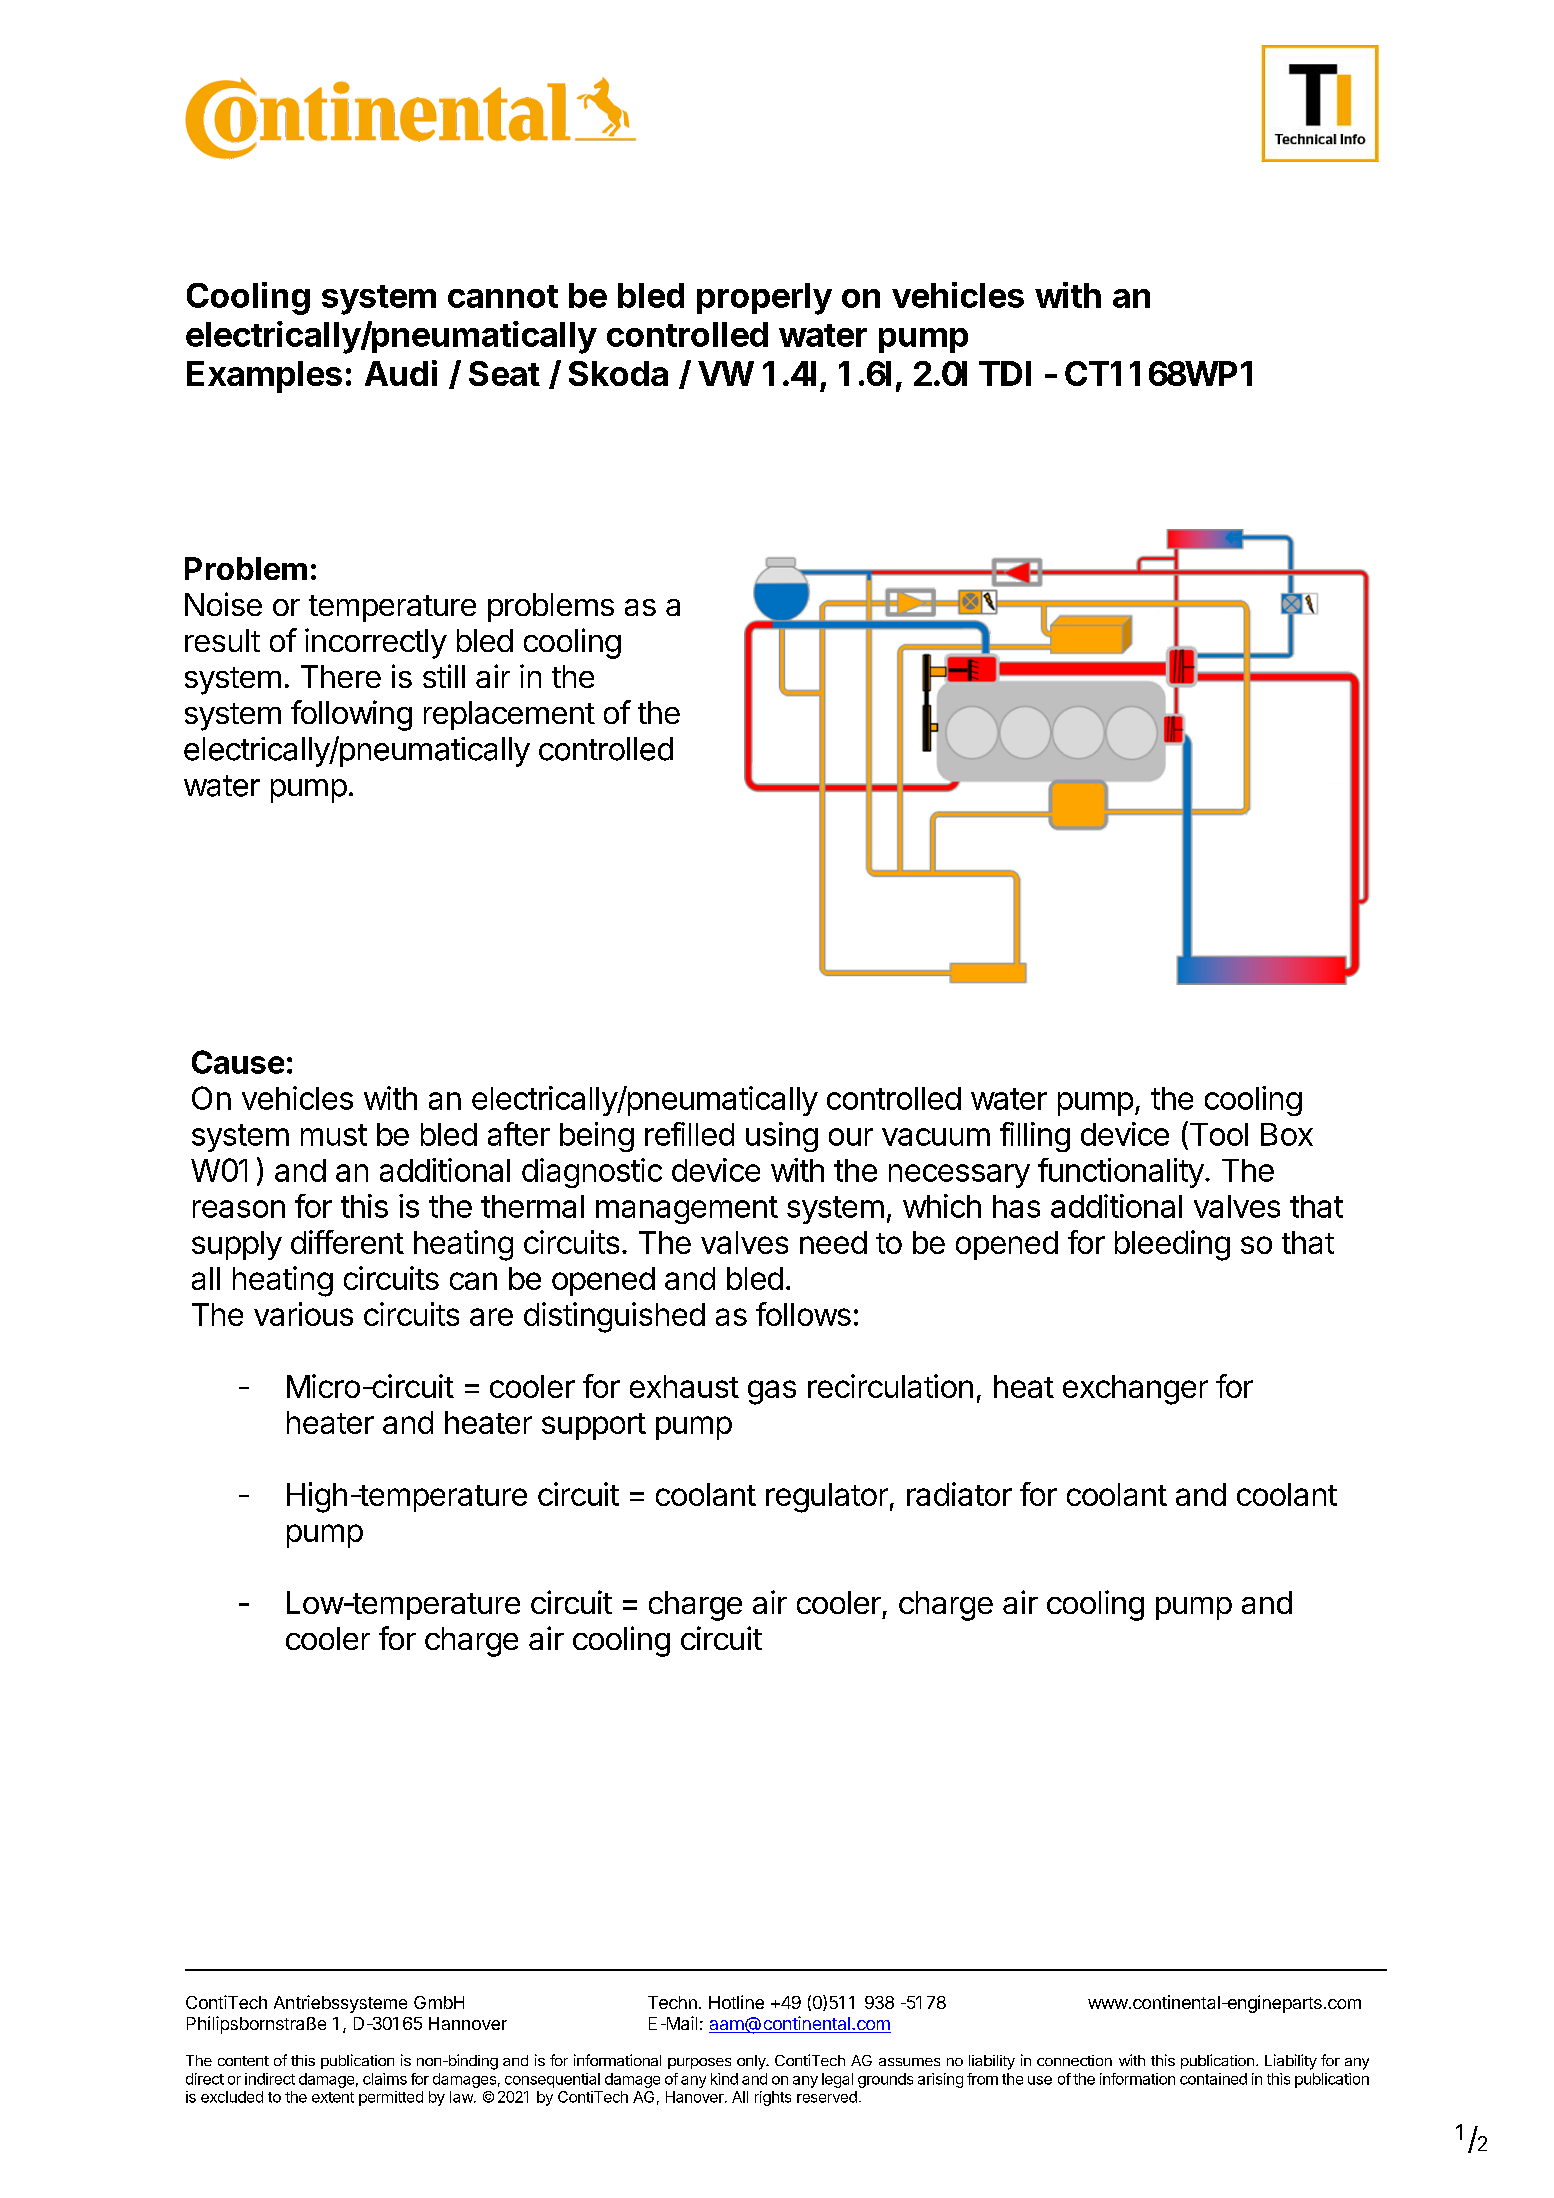 Image resolution: width=1554 pixels, height=2198 pixels. Describe the element at coordinates (401, 373) in the screenshot. I see `Audi` at that location.
